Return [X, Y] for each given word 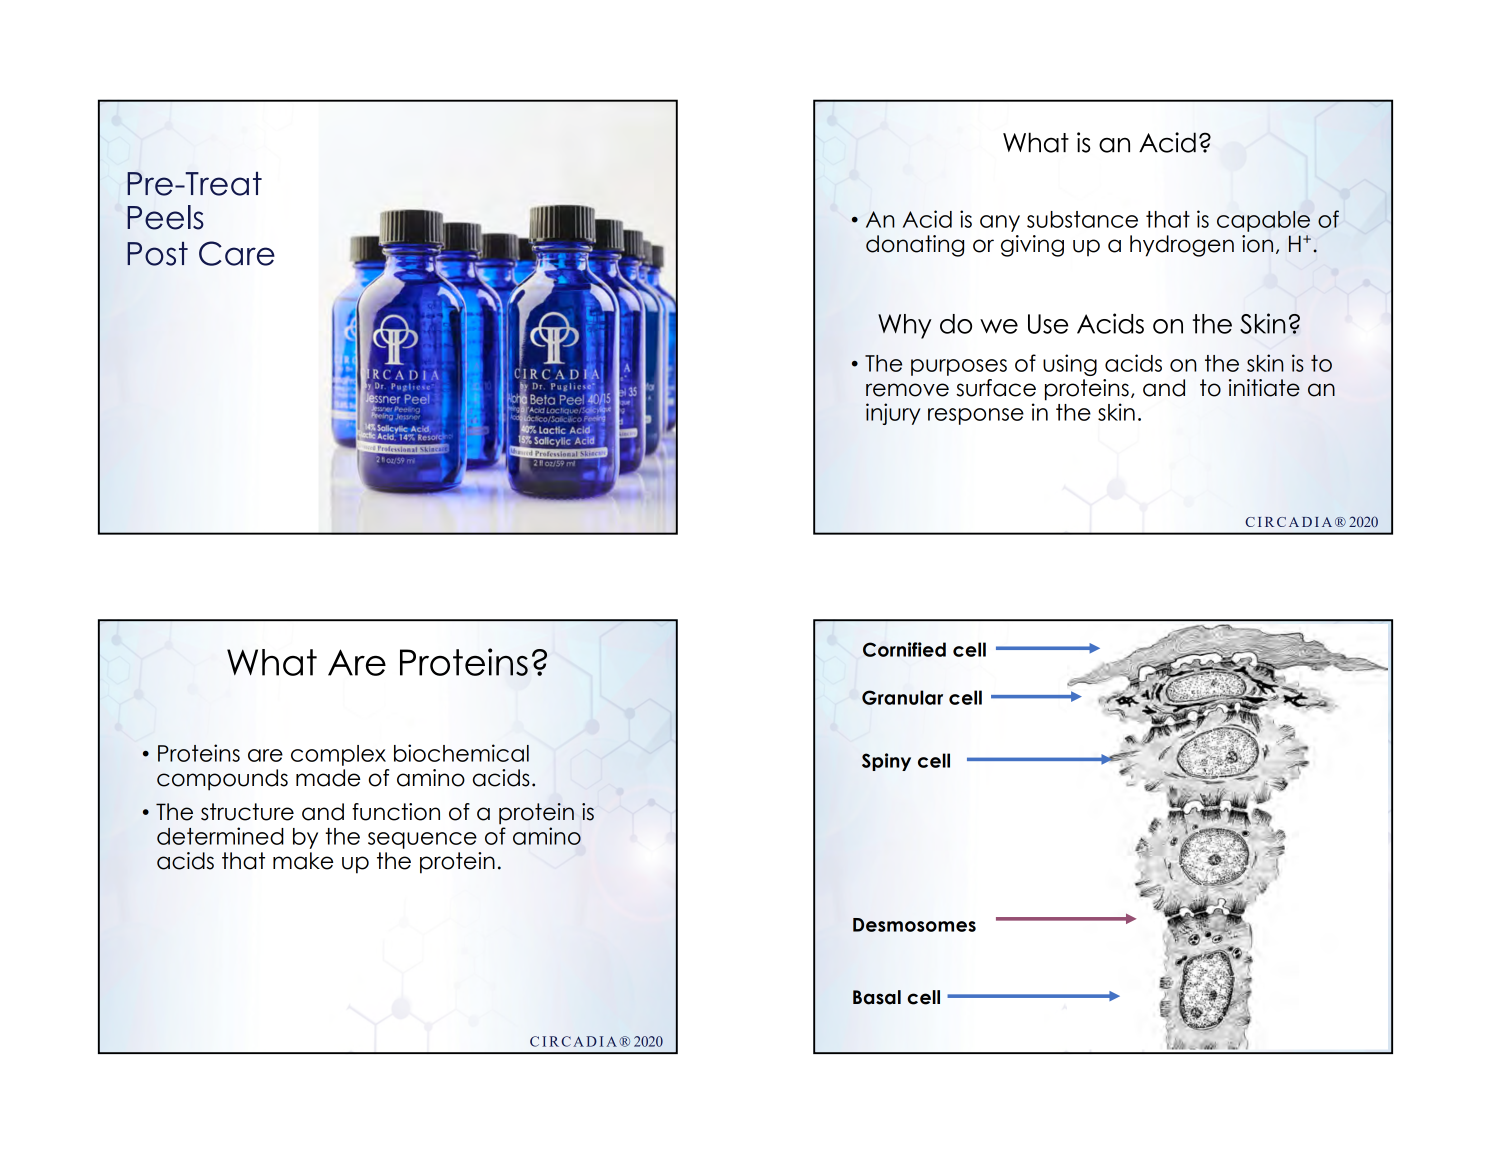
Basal [877, 997]
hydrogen [1182, 246]
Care [237, 253]
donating [915, 246]
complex [338, 755]
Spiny [886, 762]
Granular [902, 697]
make [303, 861]
